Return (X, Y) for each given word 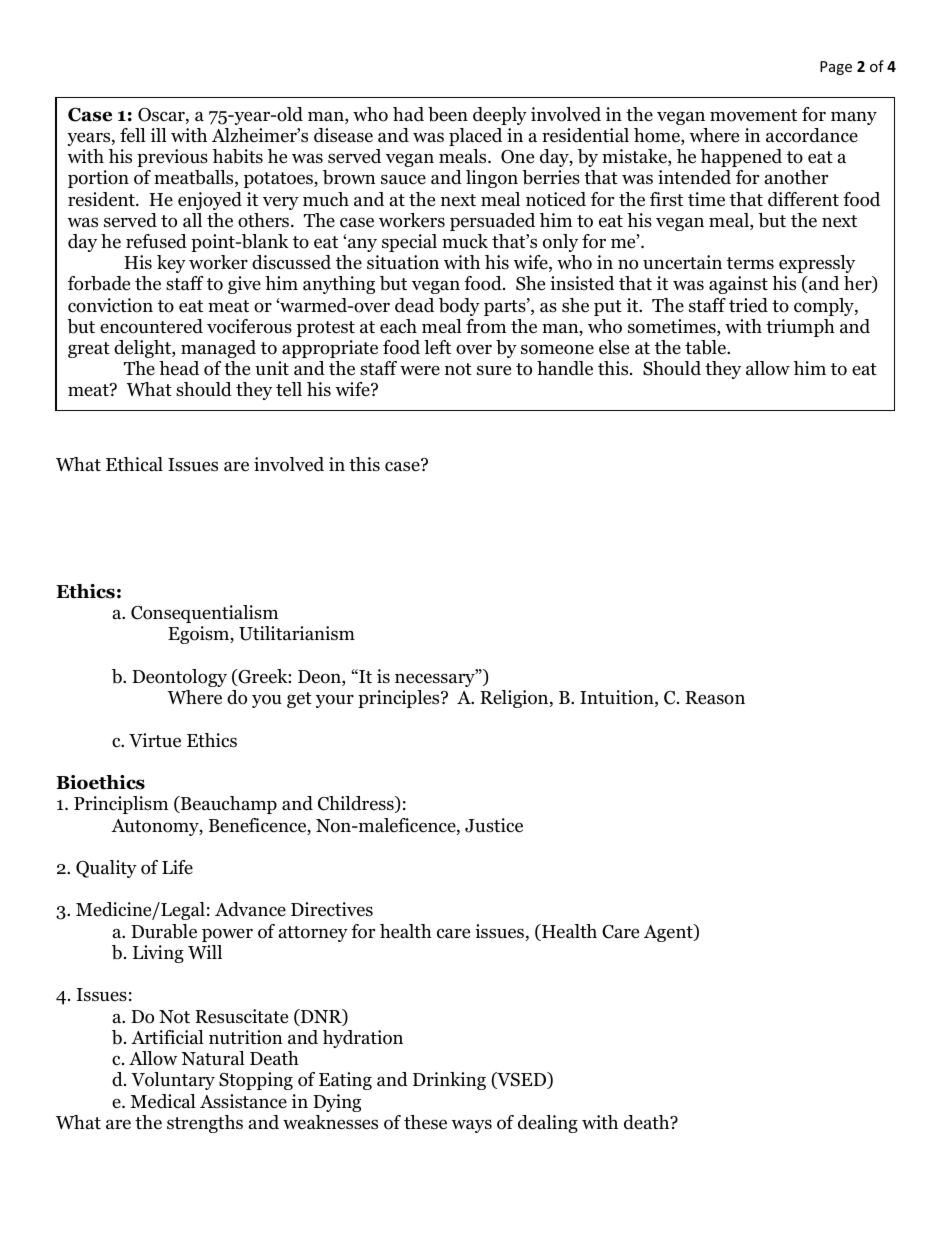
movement (753, 115)
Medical (163, 1101)
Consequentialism (204, 614)
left (437, 347)
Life (177, 867)
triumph (800, 328)
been (448, 114)
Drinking (449, 1081)
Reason (715, 698)
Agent (669, 933)
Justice (494, 825)
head (179, 368)
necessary (436, 679)
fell (133, 135)
